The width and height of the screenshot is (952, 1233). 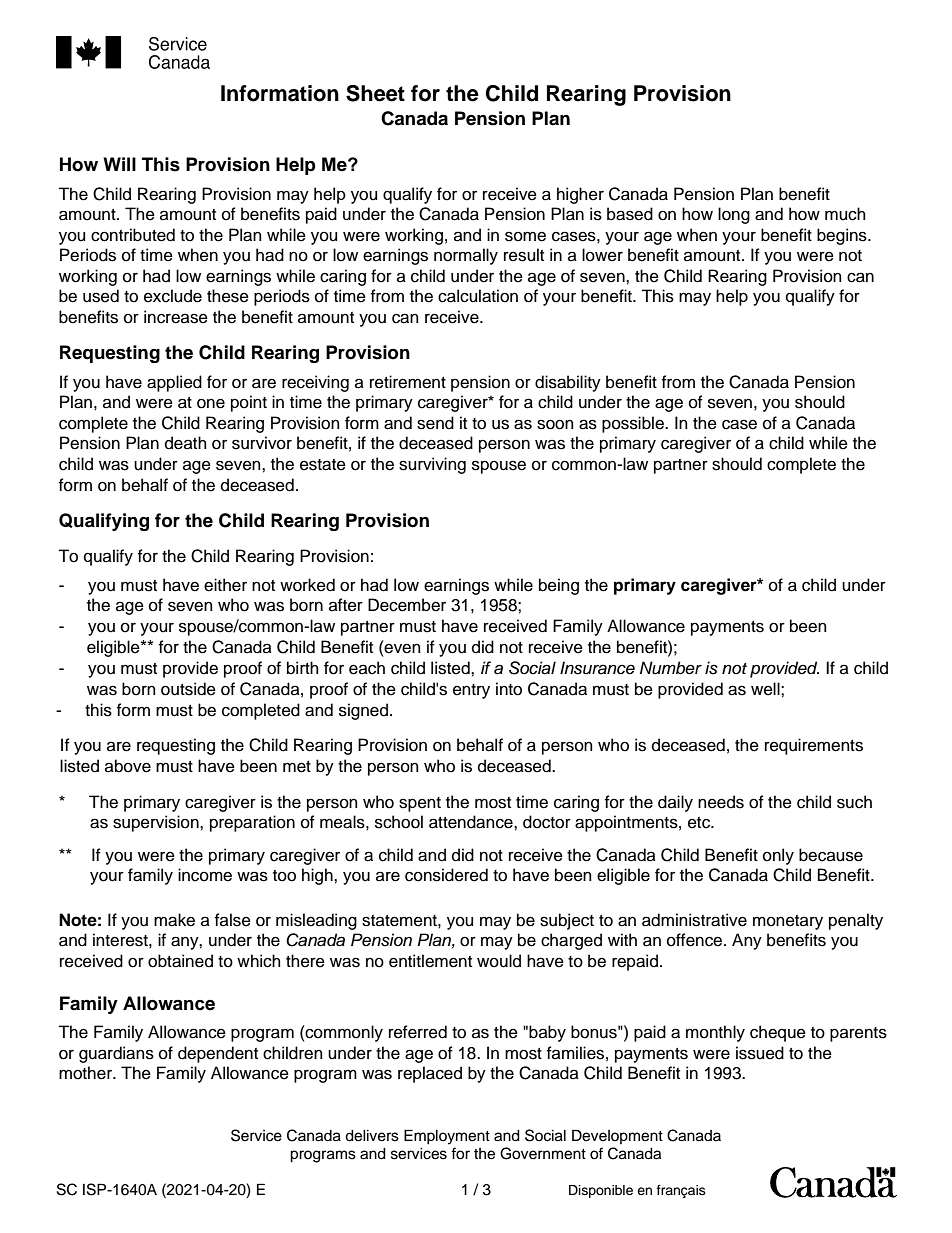 What do you see at coordinates (218, 1054) in the screenshot?
I see `dependent` at bounding box center [218, 1054].
